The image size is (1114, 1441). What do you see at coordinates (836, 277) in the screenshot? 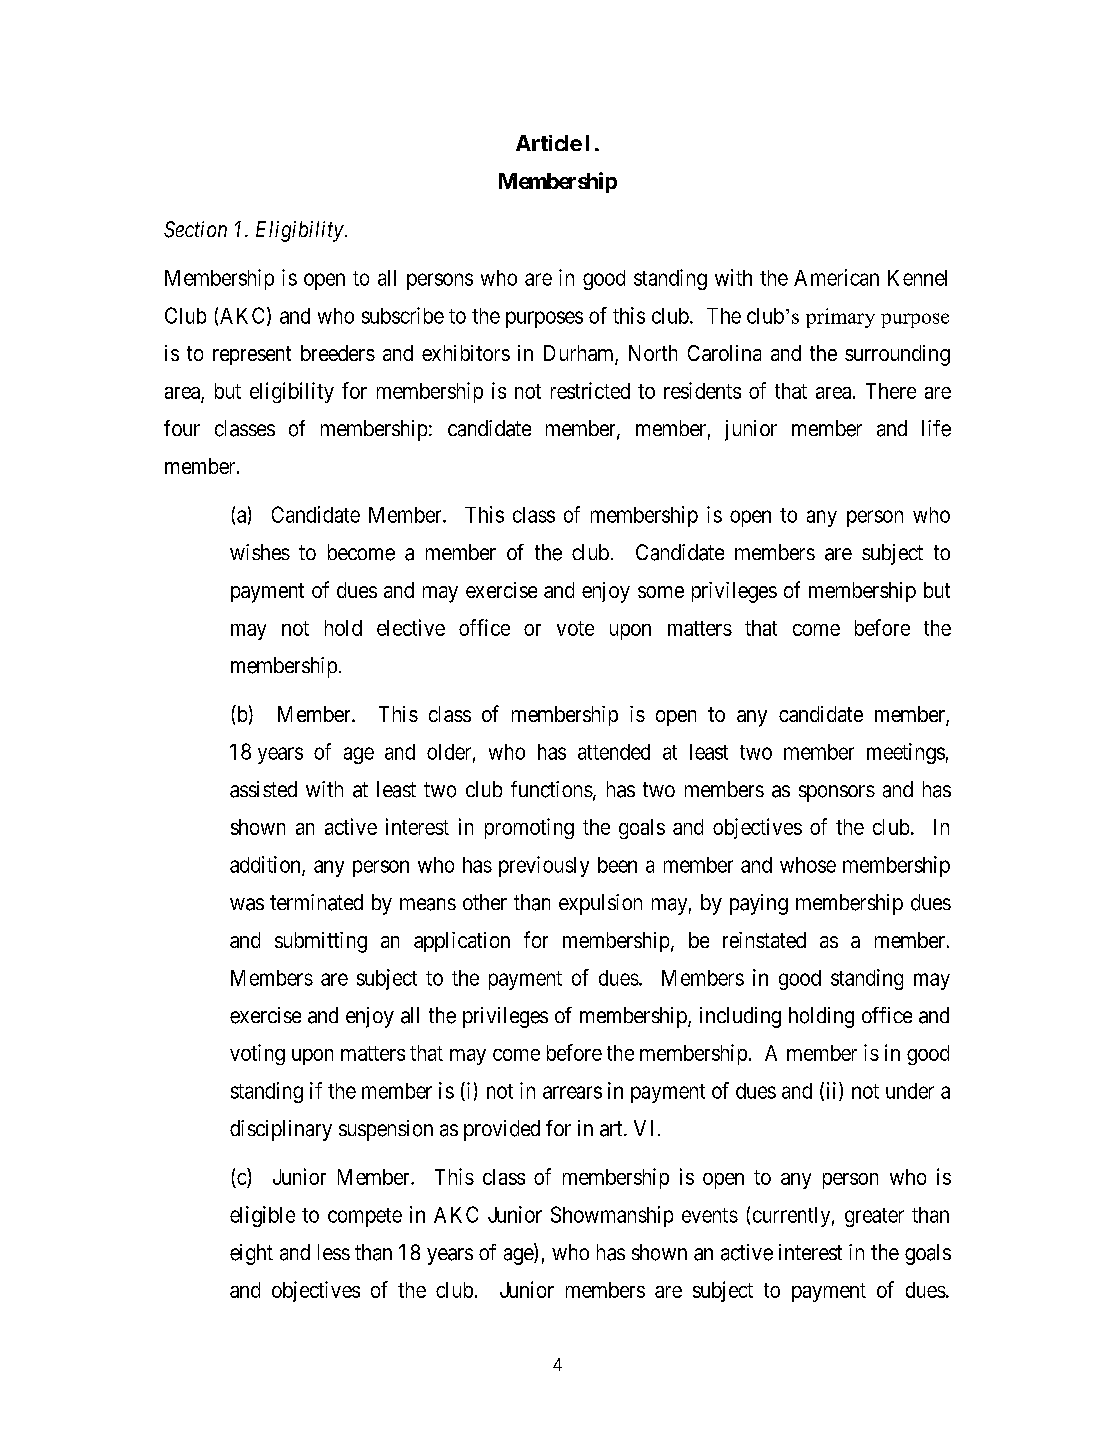
I see `American` at bounding box center [836, 277].
